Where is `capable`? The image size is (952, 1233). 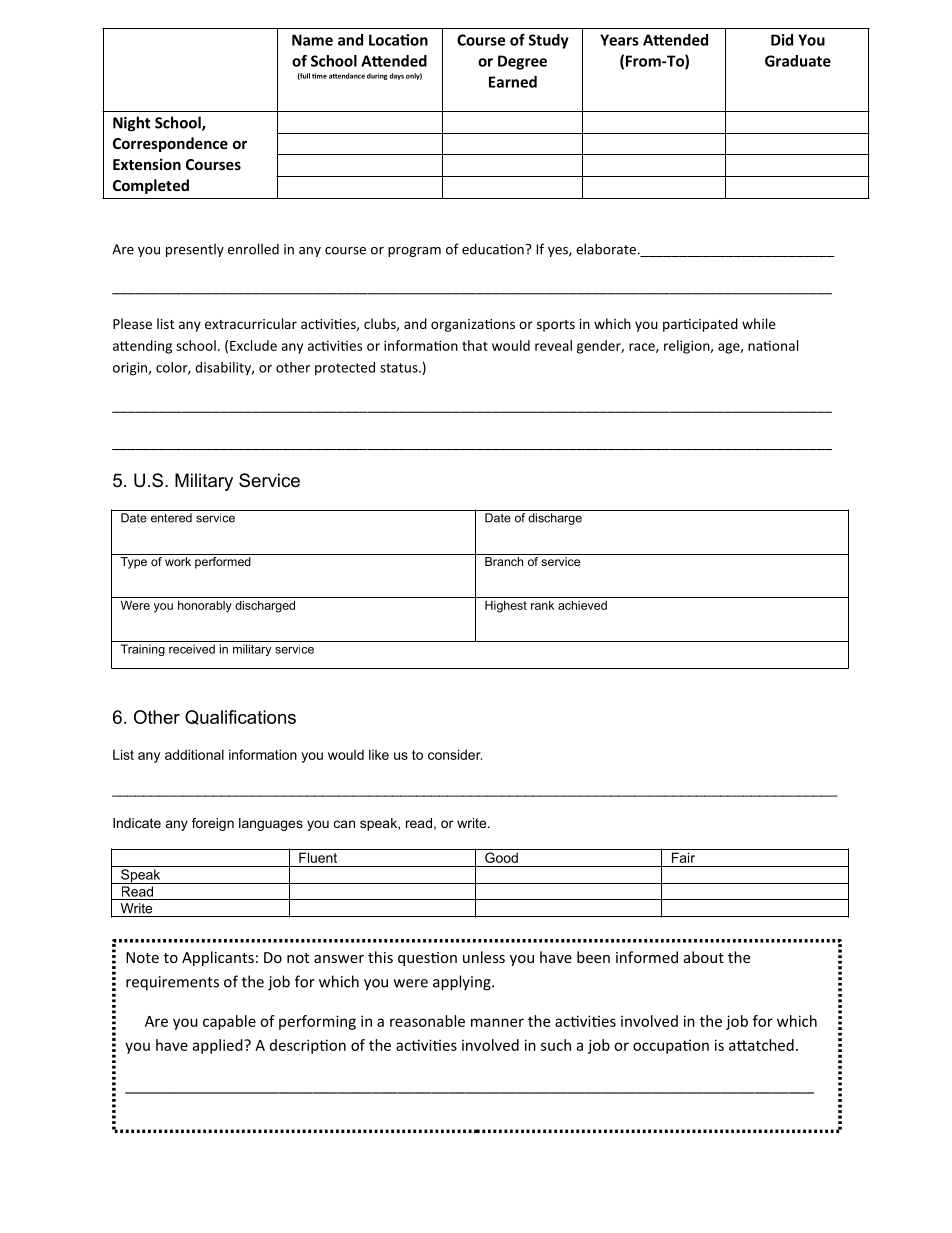 capable is located at coordinates (229, 1022).
